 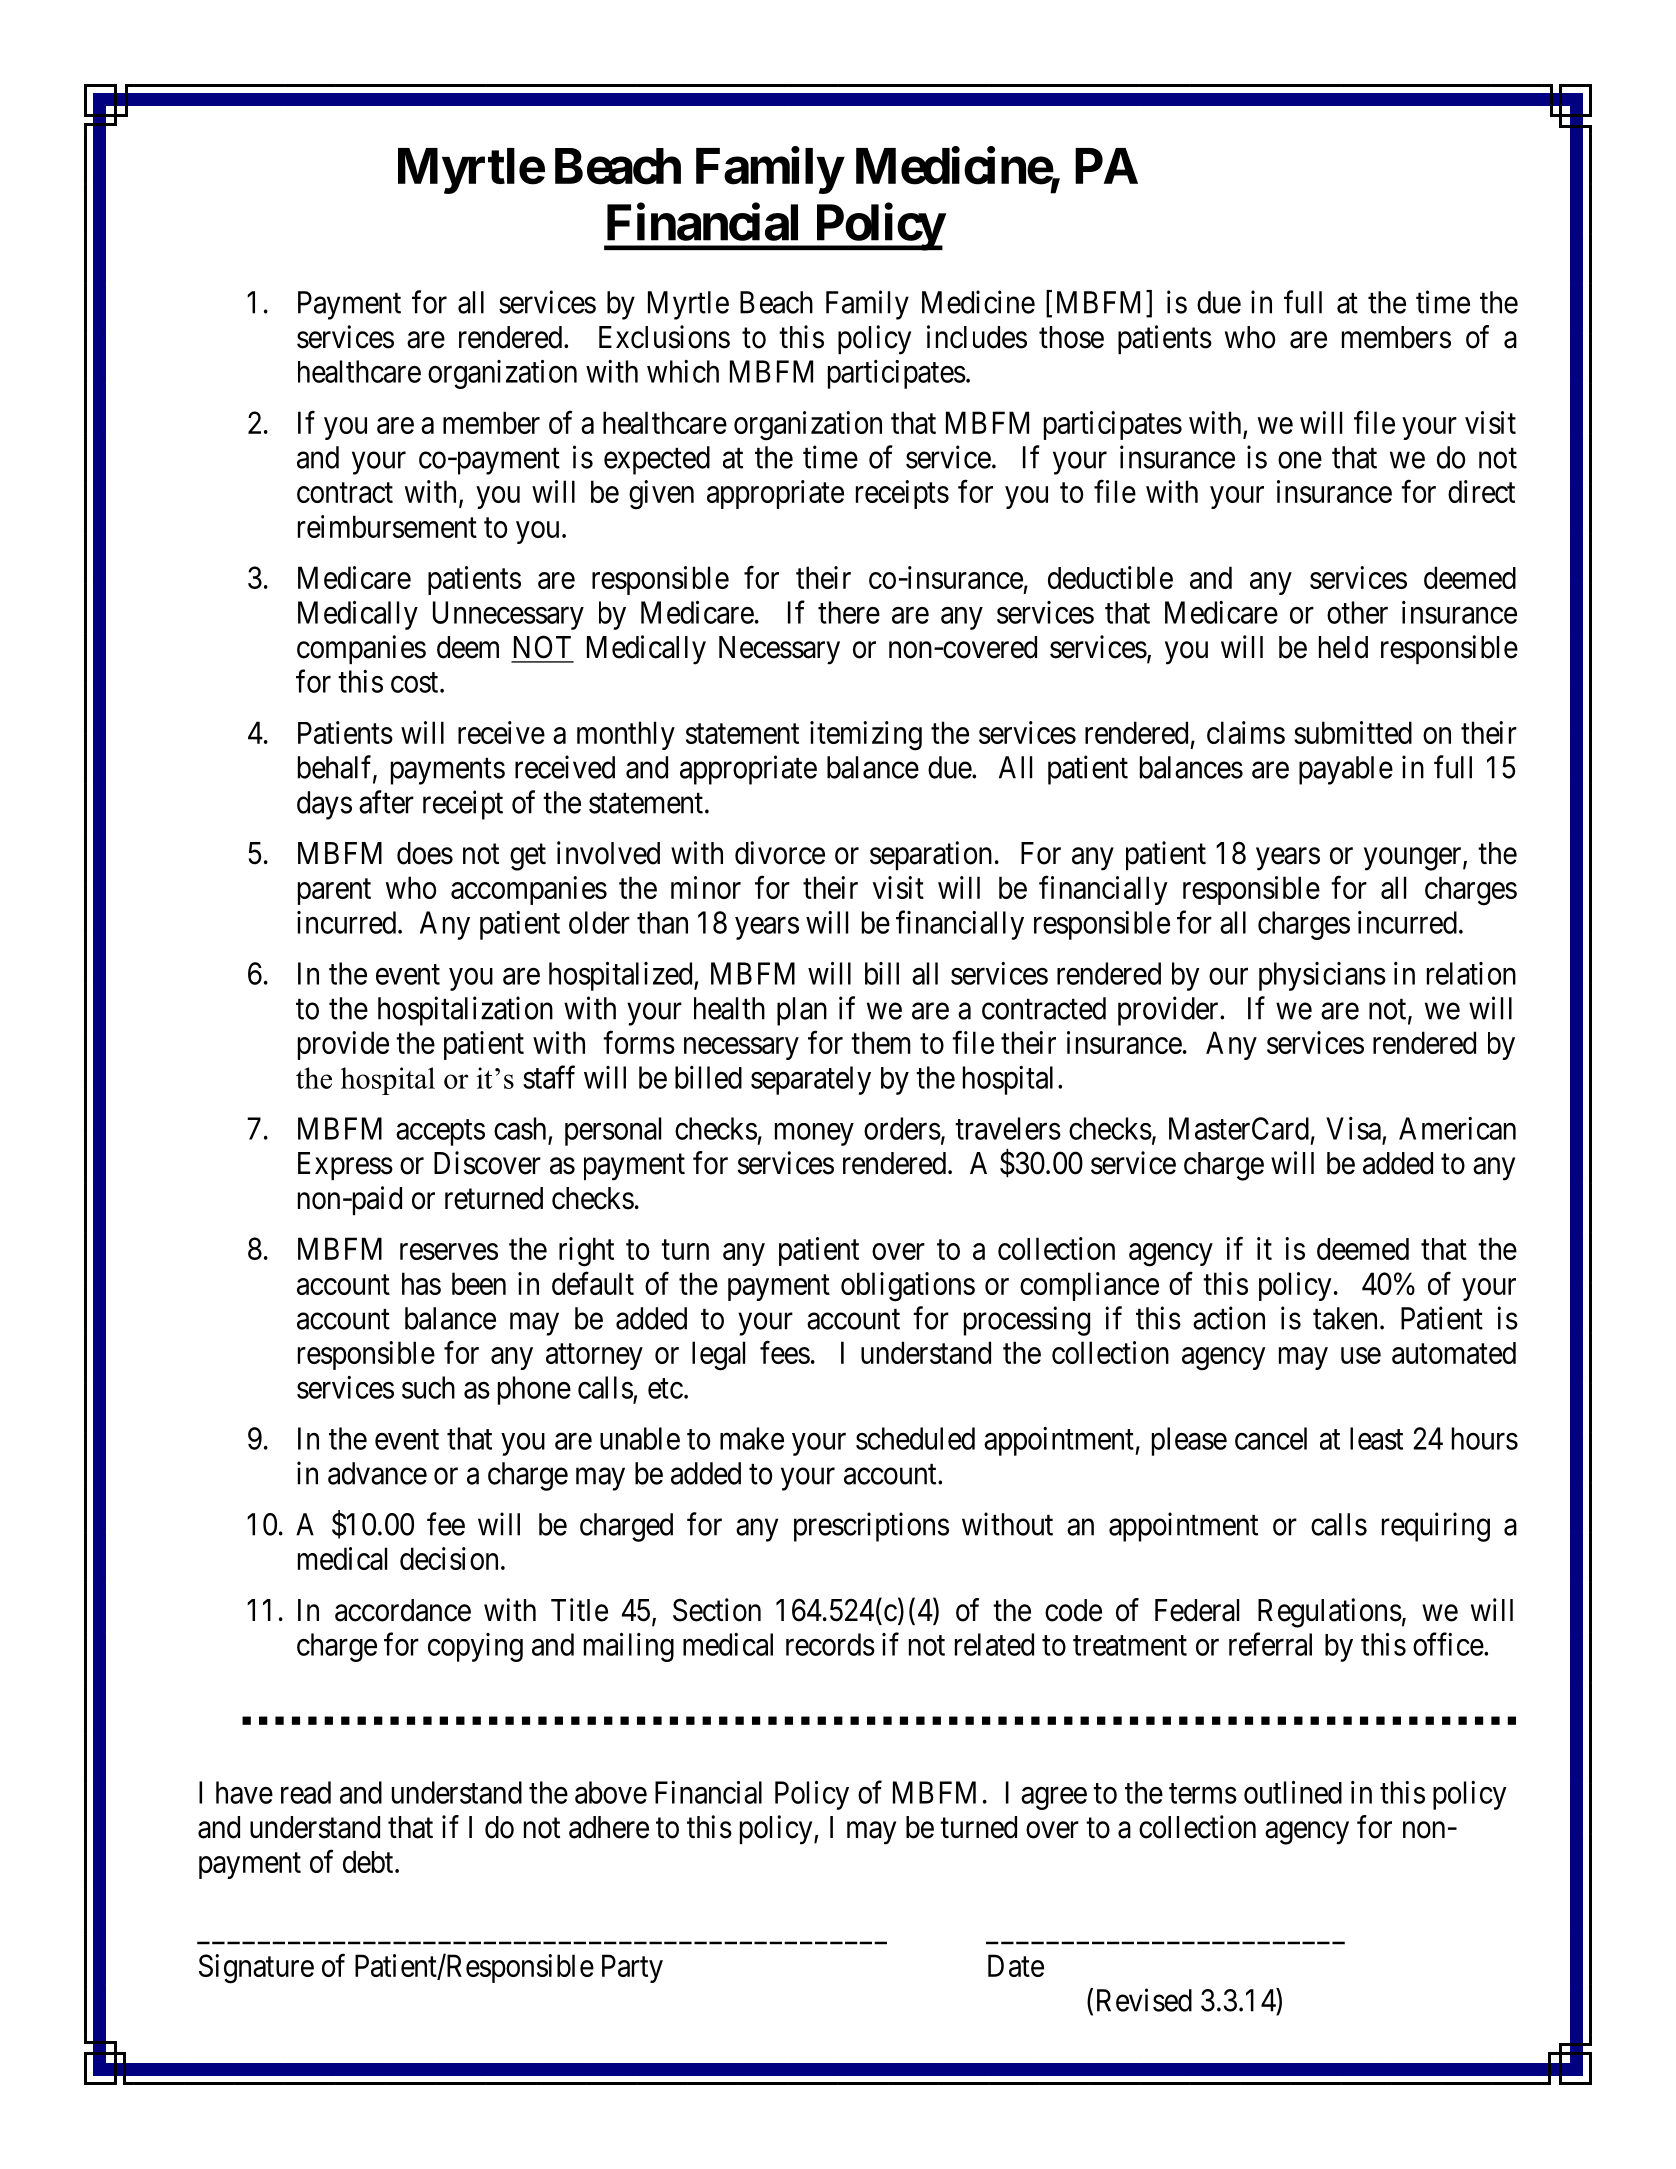 What do you see at coordinates (428, 1387) in the screenshot?
I see `such` at bounding box center [428, 1387].
